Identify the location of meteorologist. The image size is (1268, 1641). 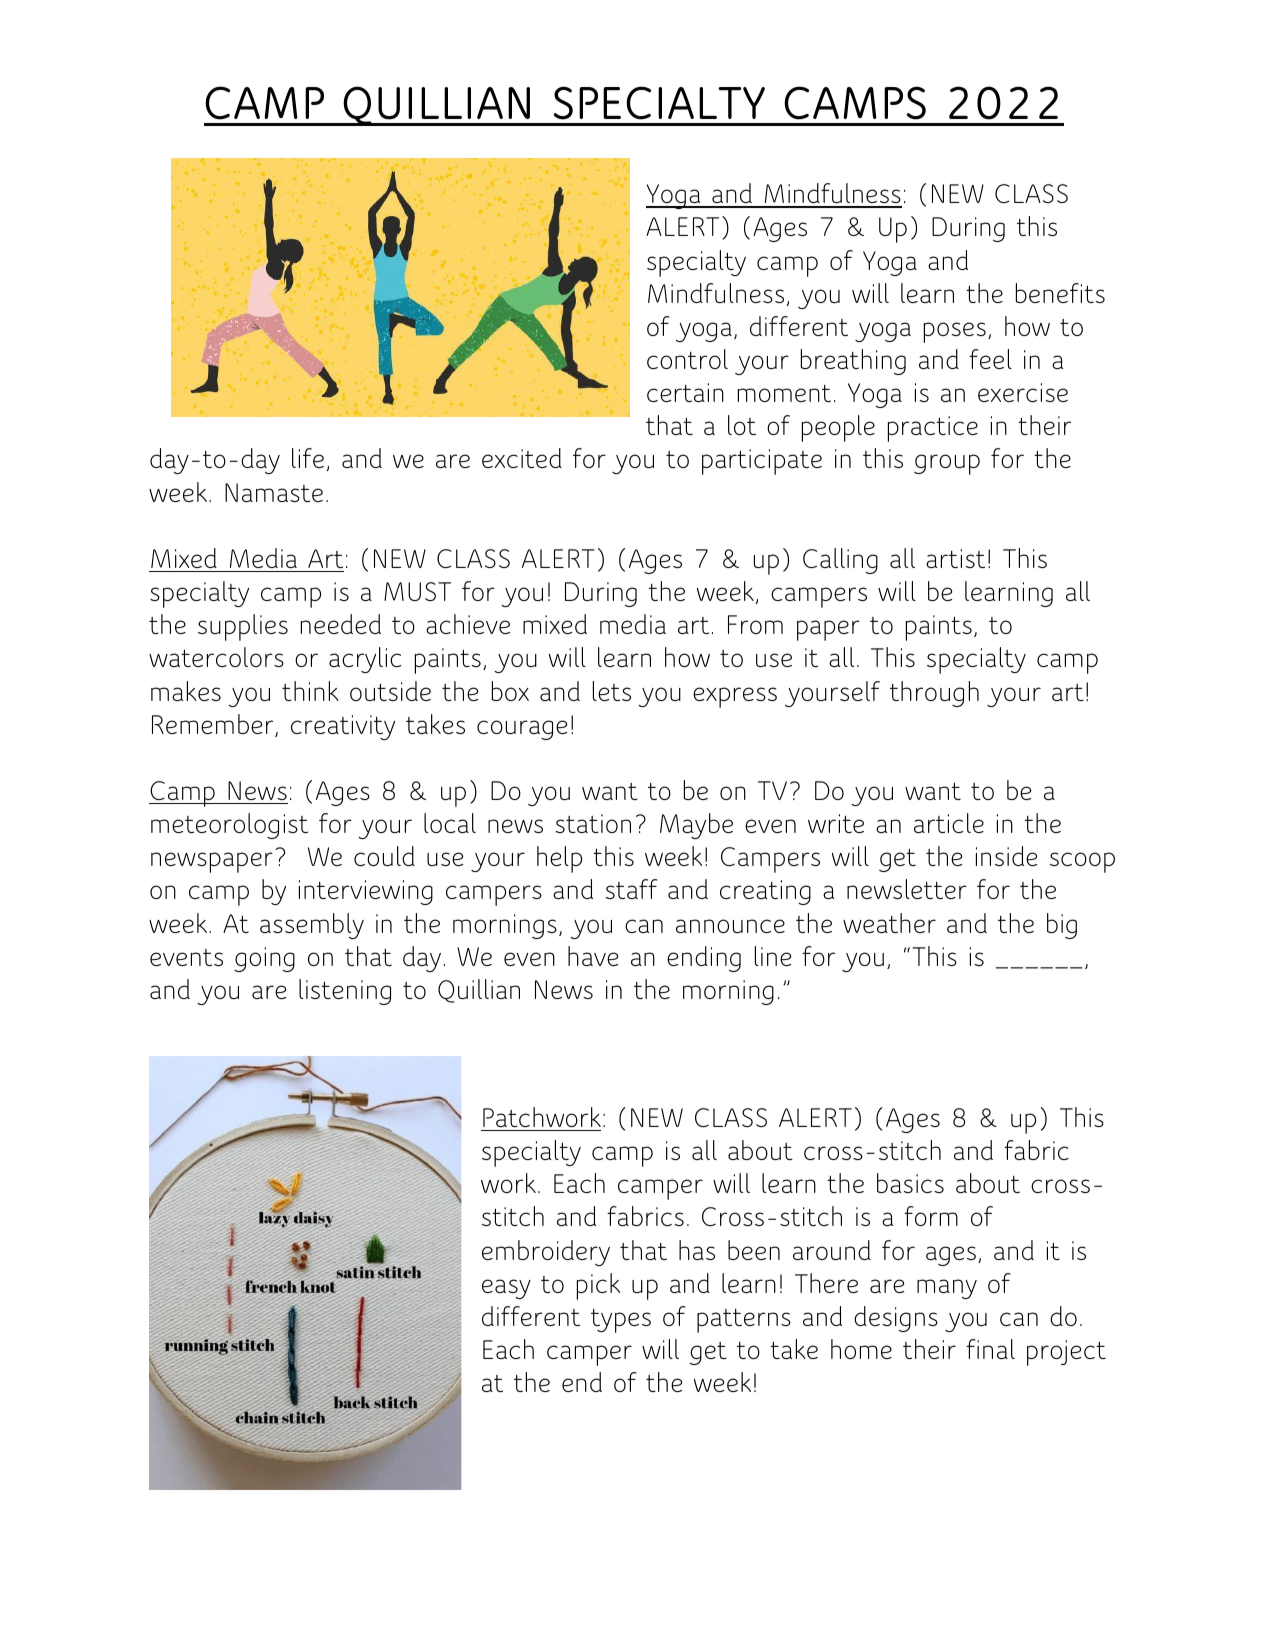
(229, 826).
